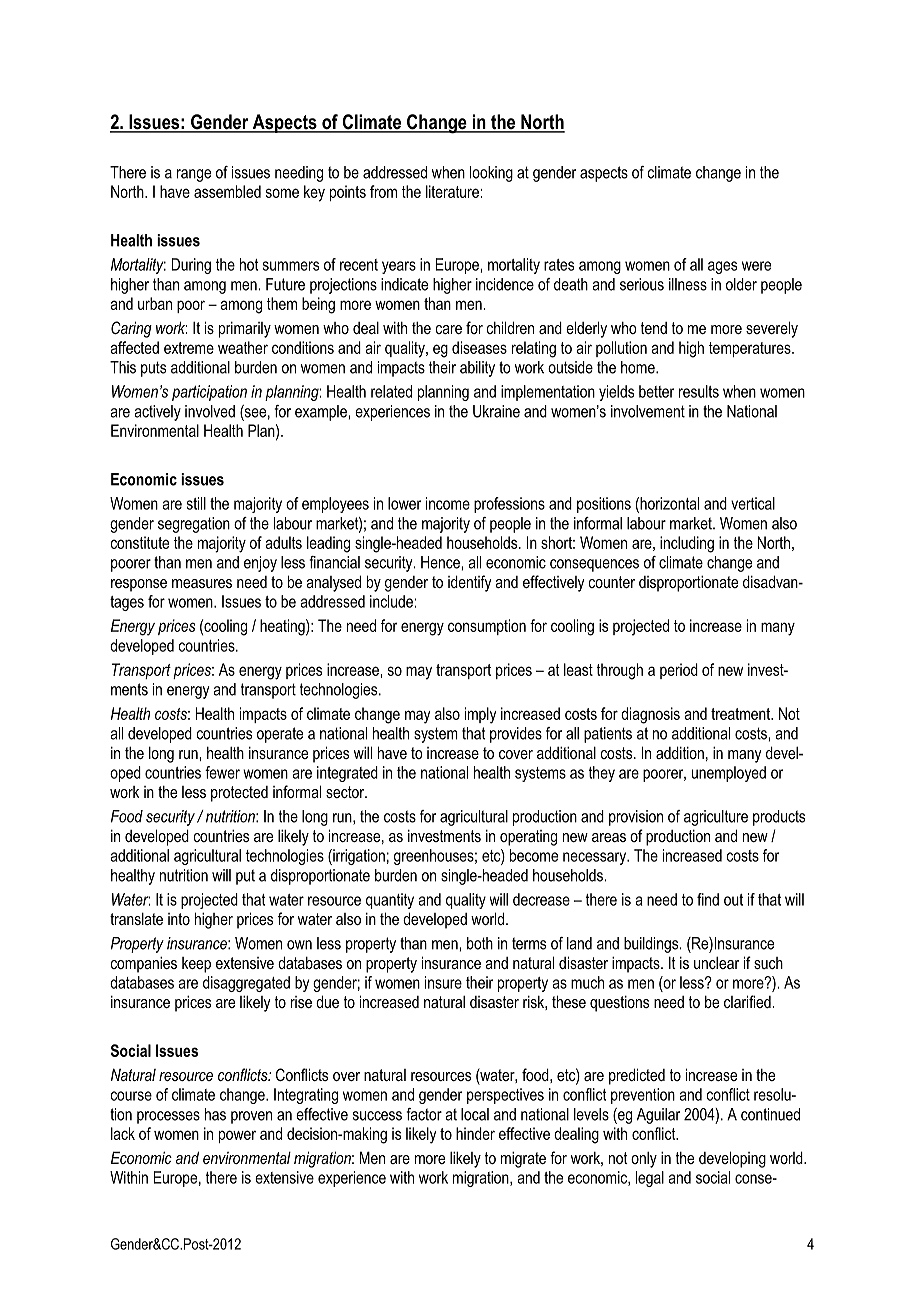  I want to click on were, so click(756, 266).
